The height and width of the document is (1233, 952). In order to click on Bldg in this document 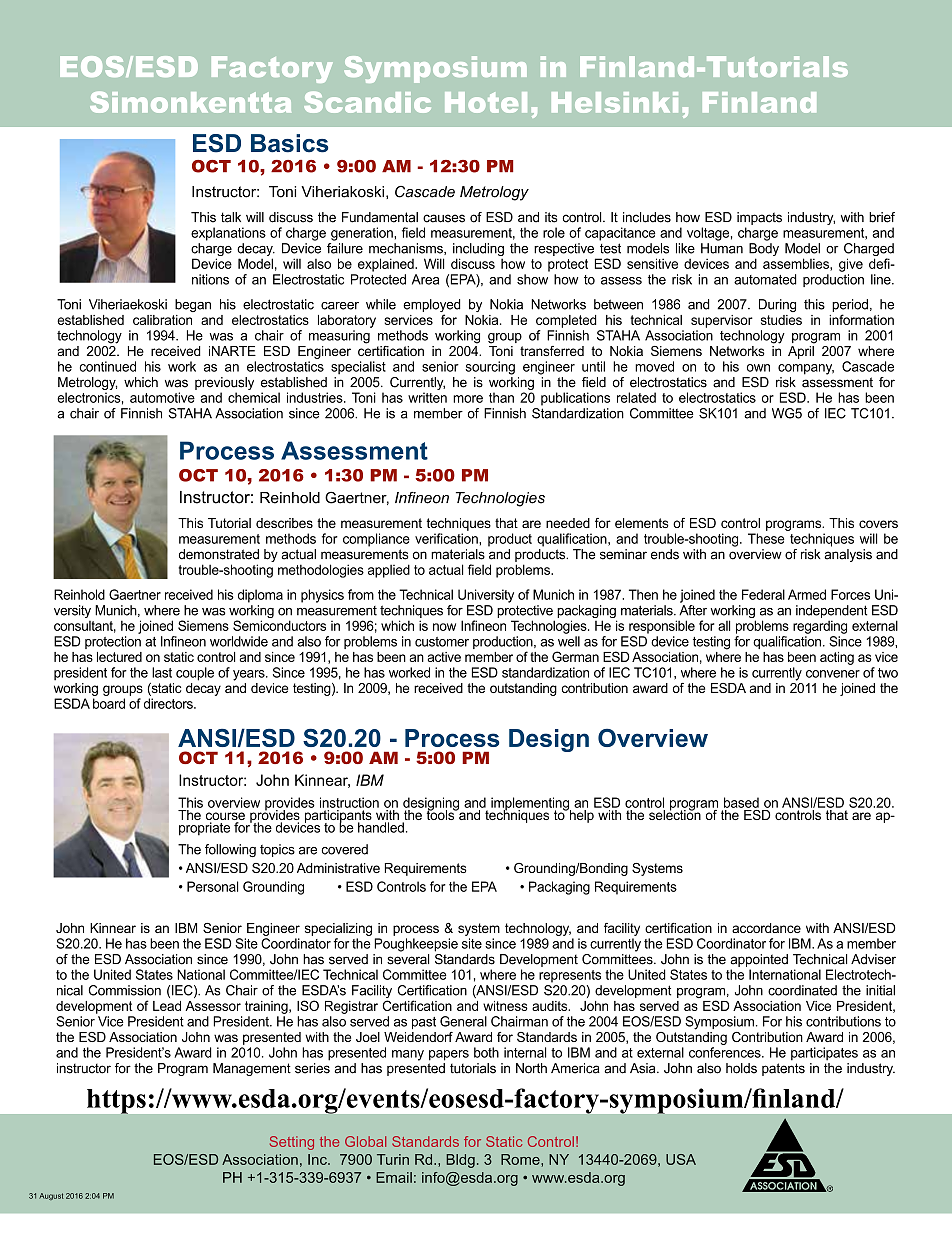, I will do `click(460, 1161)`.
